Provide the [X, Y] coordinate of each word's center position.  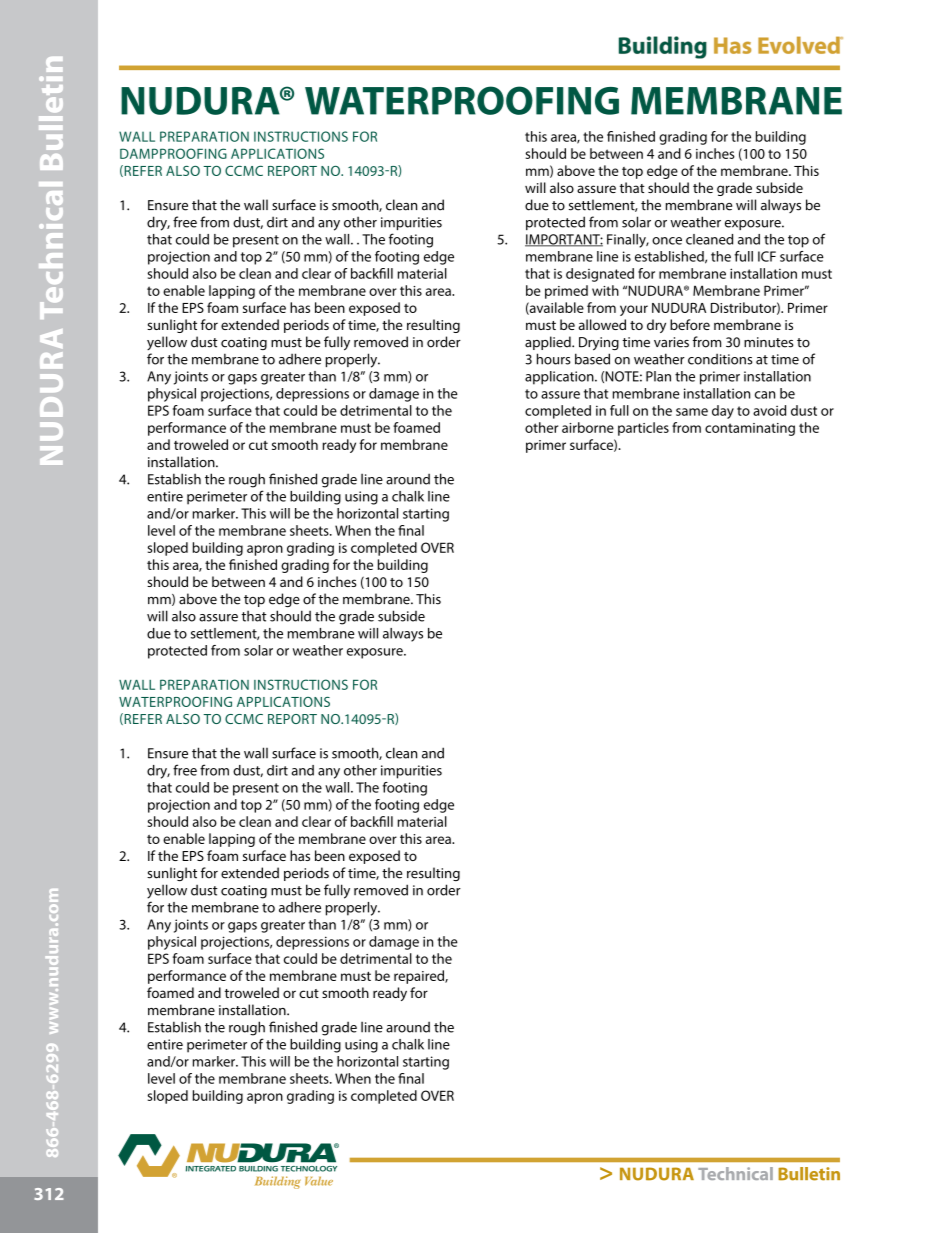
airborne [588, 427]
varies [671, 342]
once [667, 241]
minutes [768, 342]
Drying [599, 344]
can [765, 395]
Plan [658, 376]
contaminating [750, 429]
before [690, 324]
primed [566, 292]
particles [643, 429]
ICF [767, 256]
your [634, 310]
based [592, 359]
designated [600, 275]
